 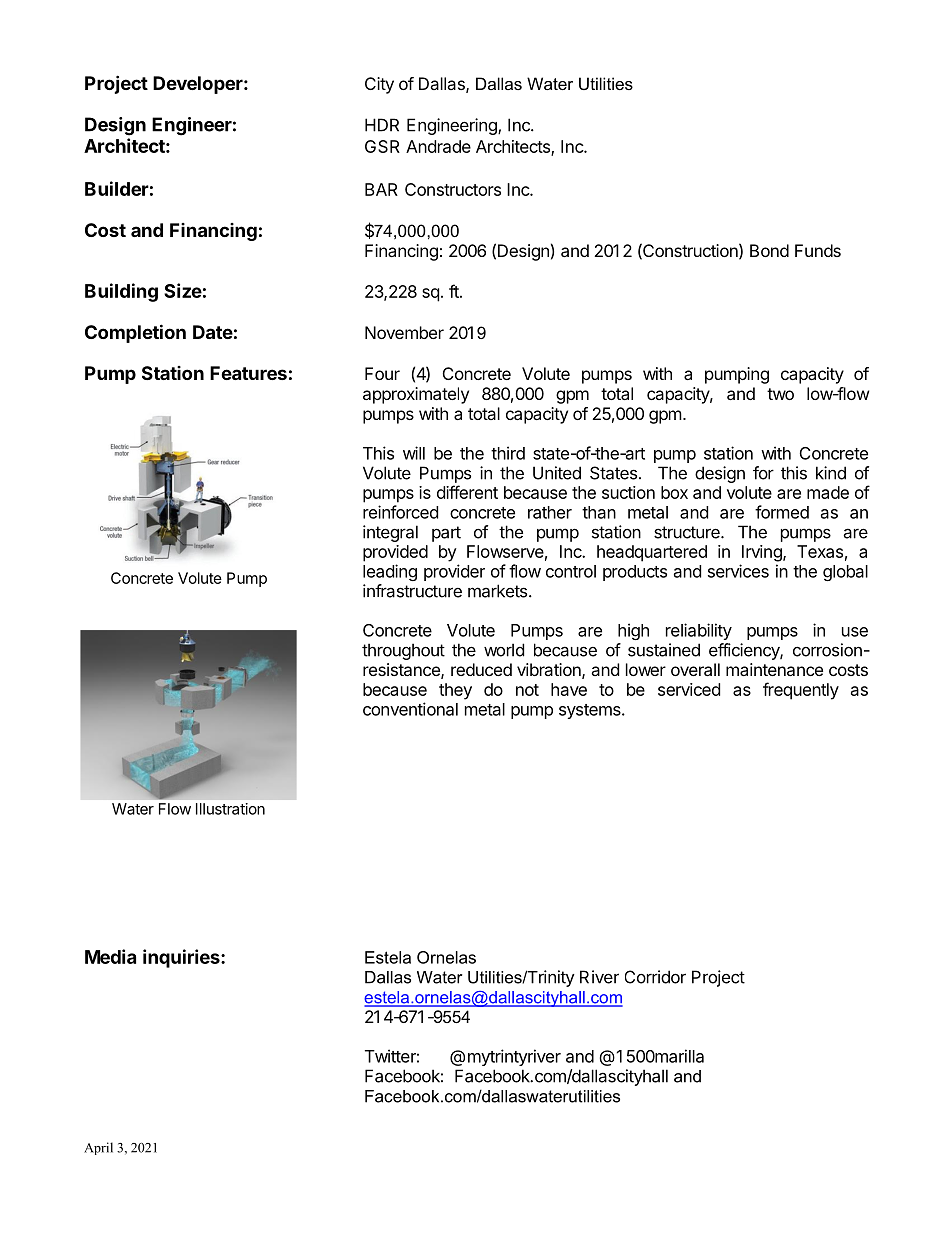 What do you see at coordinates (446, 534) in the document?
I see `part` at bounding box center [446, 534].
